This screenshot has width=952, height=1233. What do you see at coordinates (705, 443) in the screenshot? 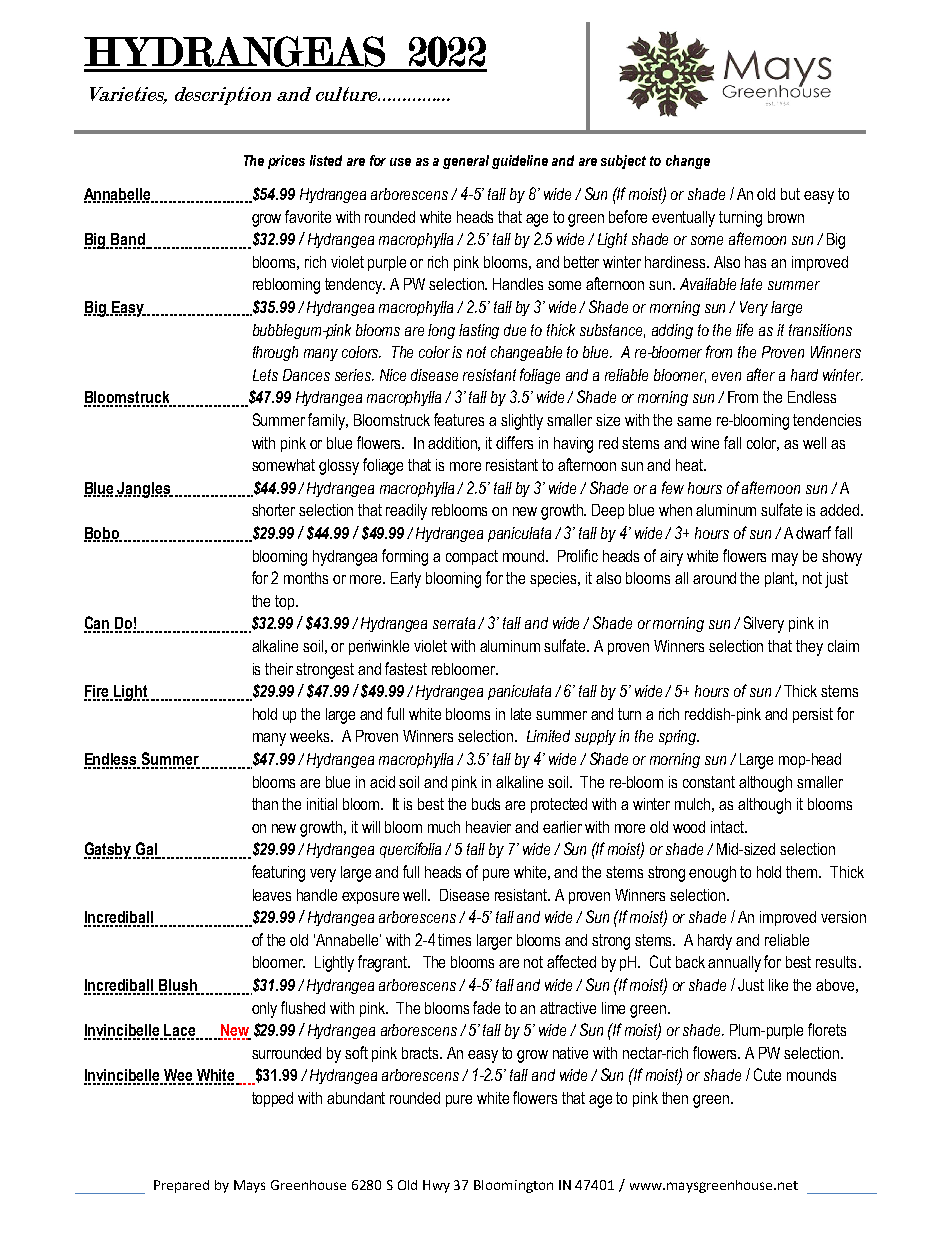
I see `wine` at bounding box center [705, 443].
